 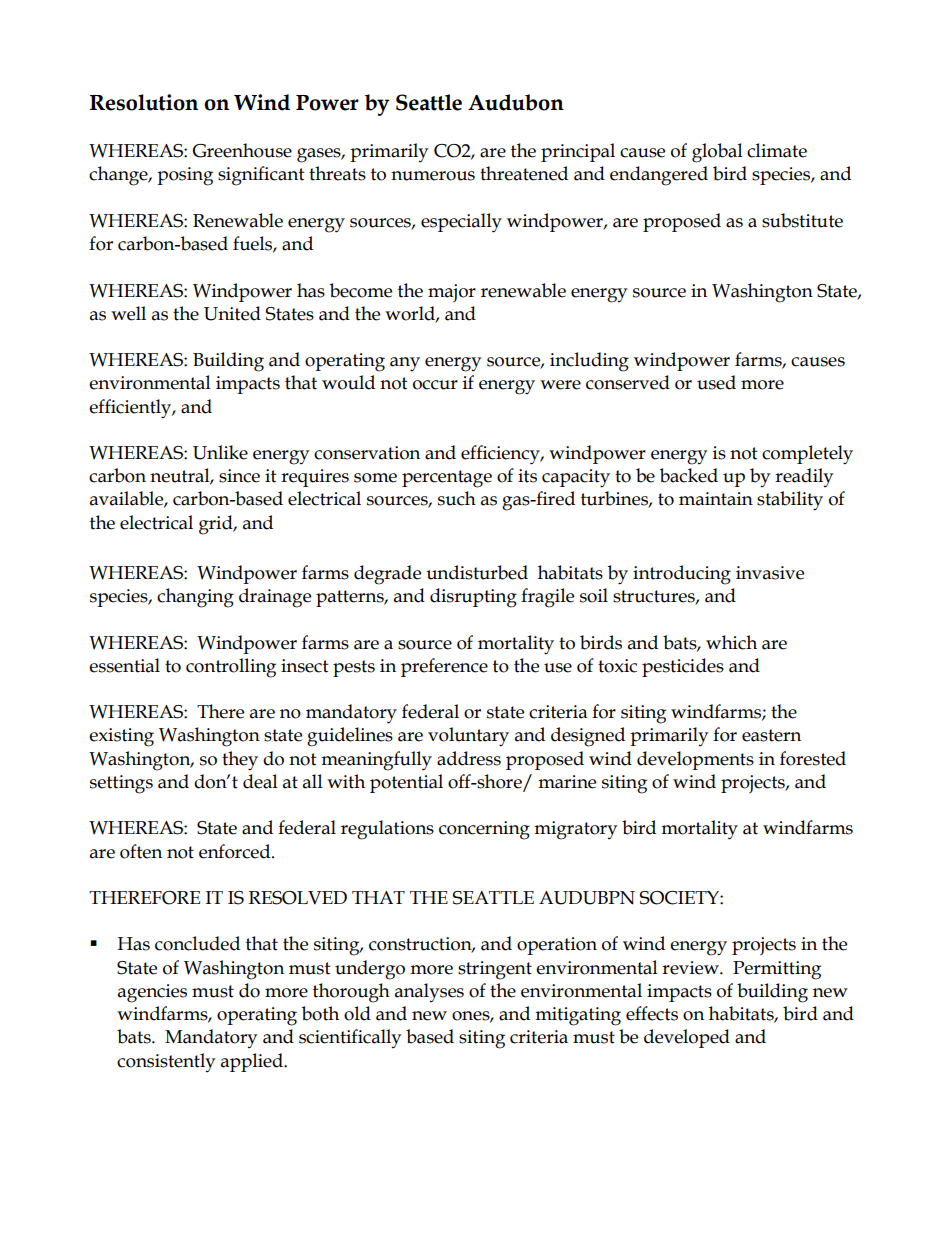 What do you see at coordinates (717, 153) in the page?
I see `global` at bounding box center [717, 153].
